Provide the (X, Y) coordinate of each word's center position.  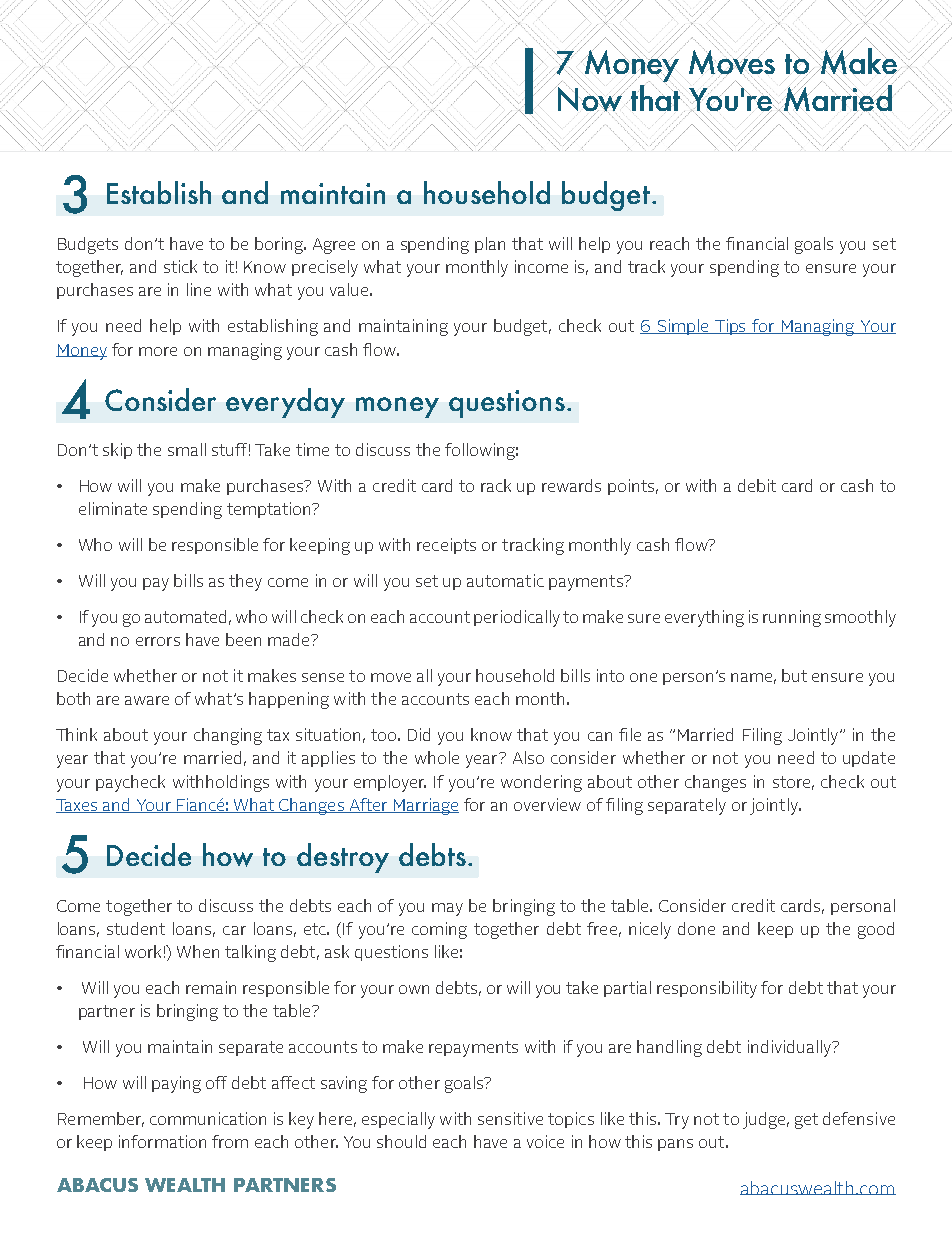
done (696, 928)
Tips (731, 327)
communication (208, 1118)
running (792, 618)
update (869, 759)
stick (180, 266)
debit (757, 485)
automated (185, 616)
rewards (571, 485)
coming (439, 930)
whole (437, 757)
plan (490, 245)
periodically (517, 618)
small (187, 449)
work (143, 951)
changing (228, 736)
